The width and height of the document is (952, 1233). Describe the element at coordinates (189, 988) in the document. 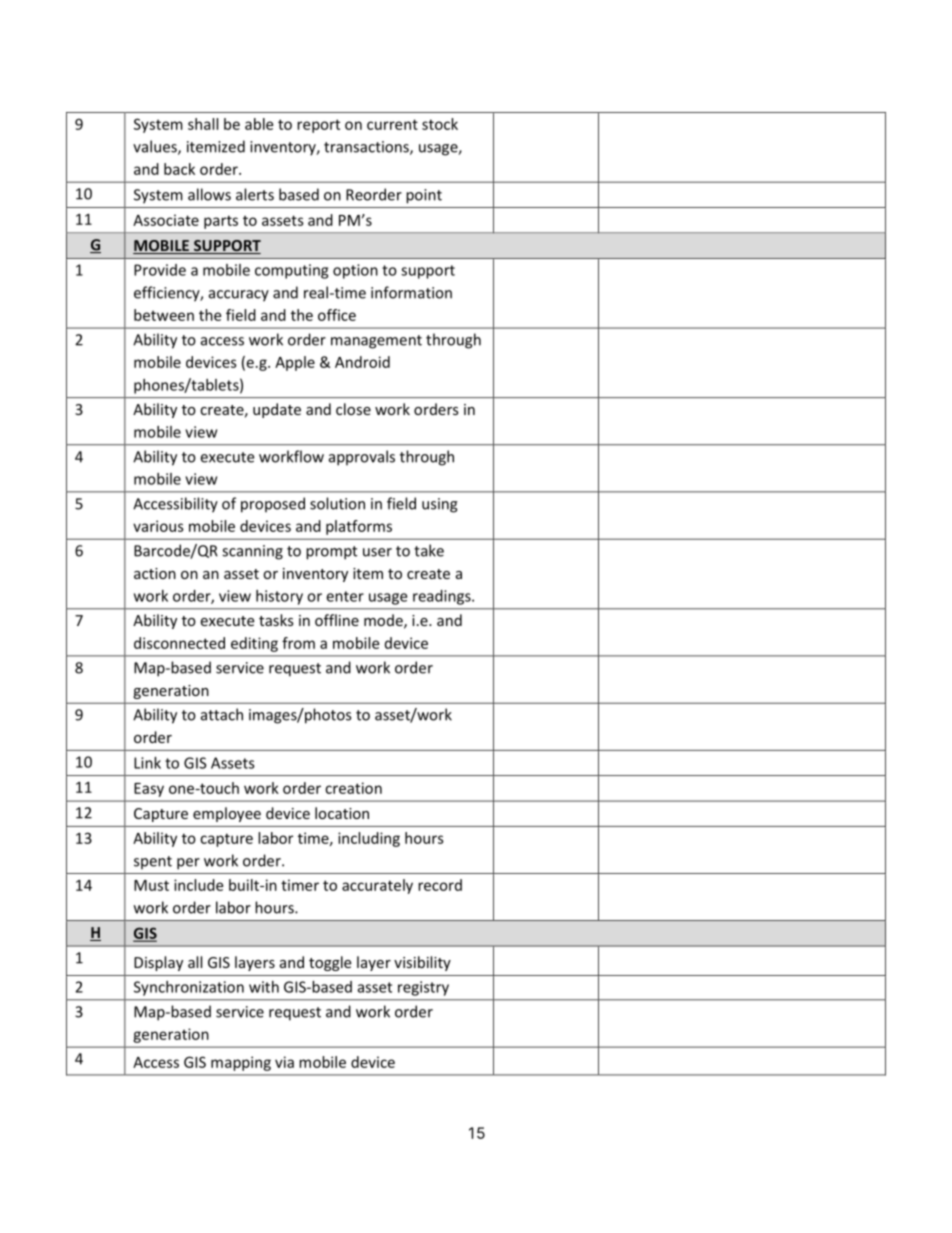

I see `Synchronization` at that location.
